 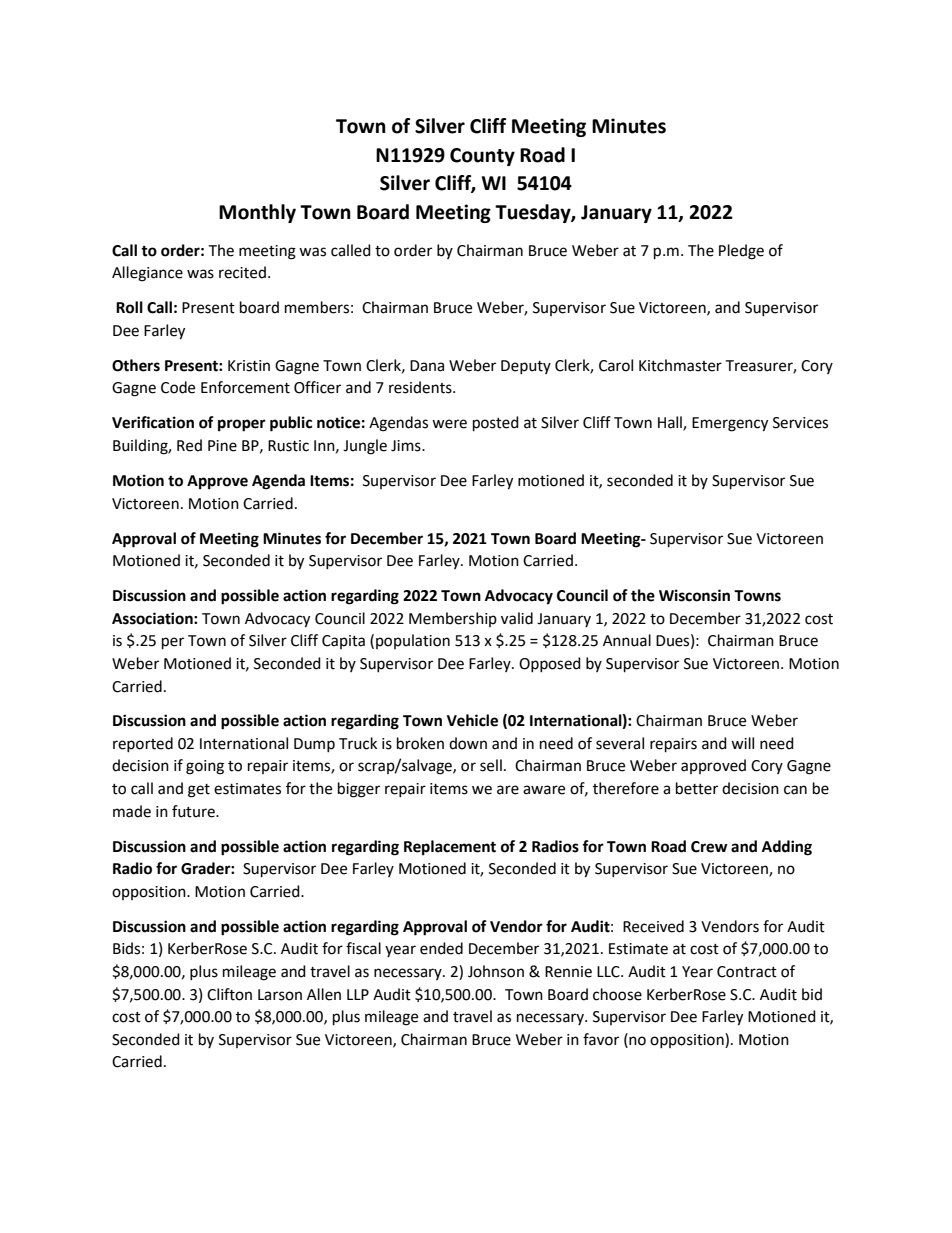 What do you see at coordinates (449, 424) in the screenshot?
I see `were` at bounding box center [449, 424].
